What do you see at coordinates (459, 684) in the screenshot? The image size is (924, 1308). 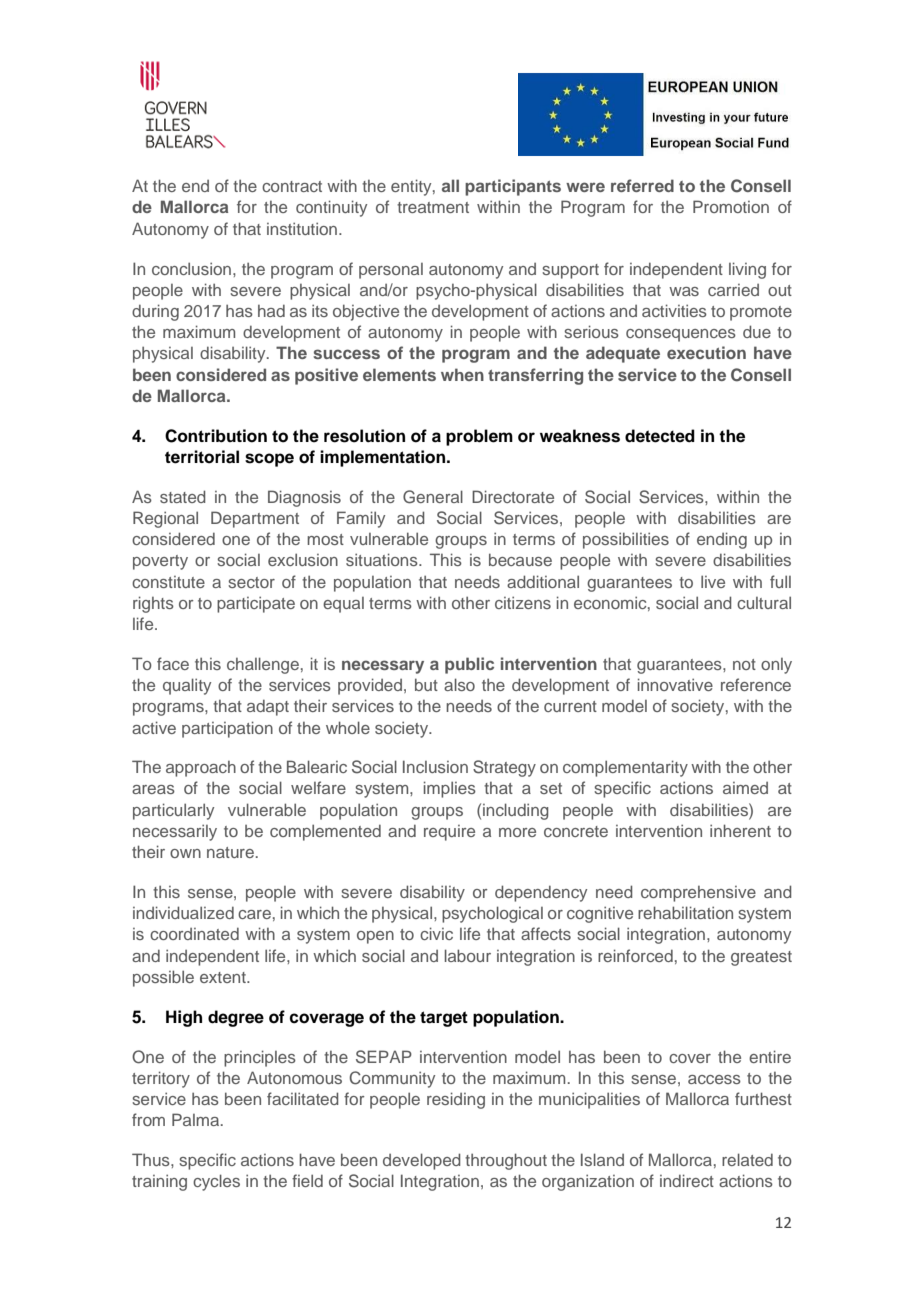 I see `also` at bounding box center [459, 684].
